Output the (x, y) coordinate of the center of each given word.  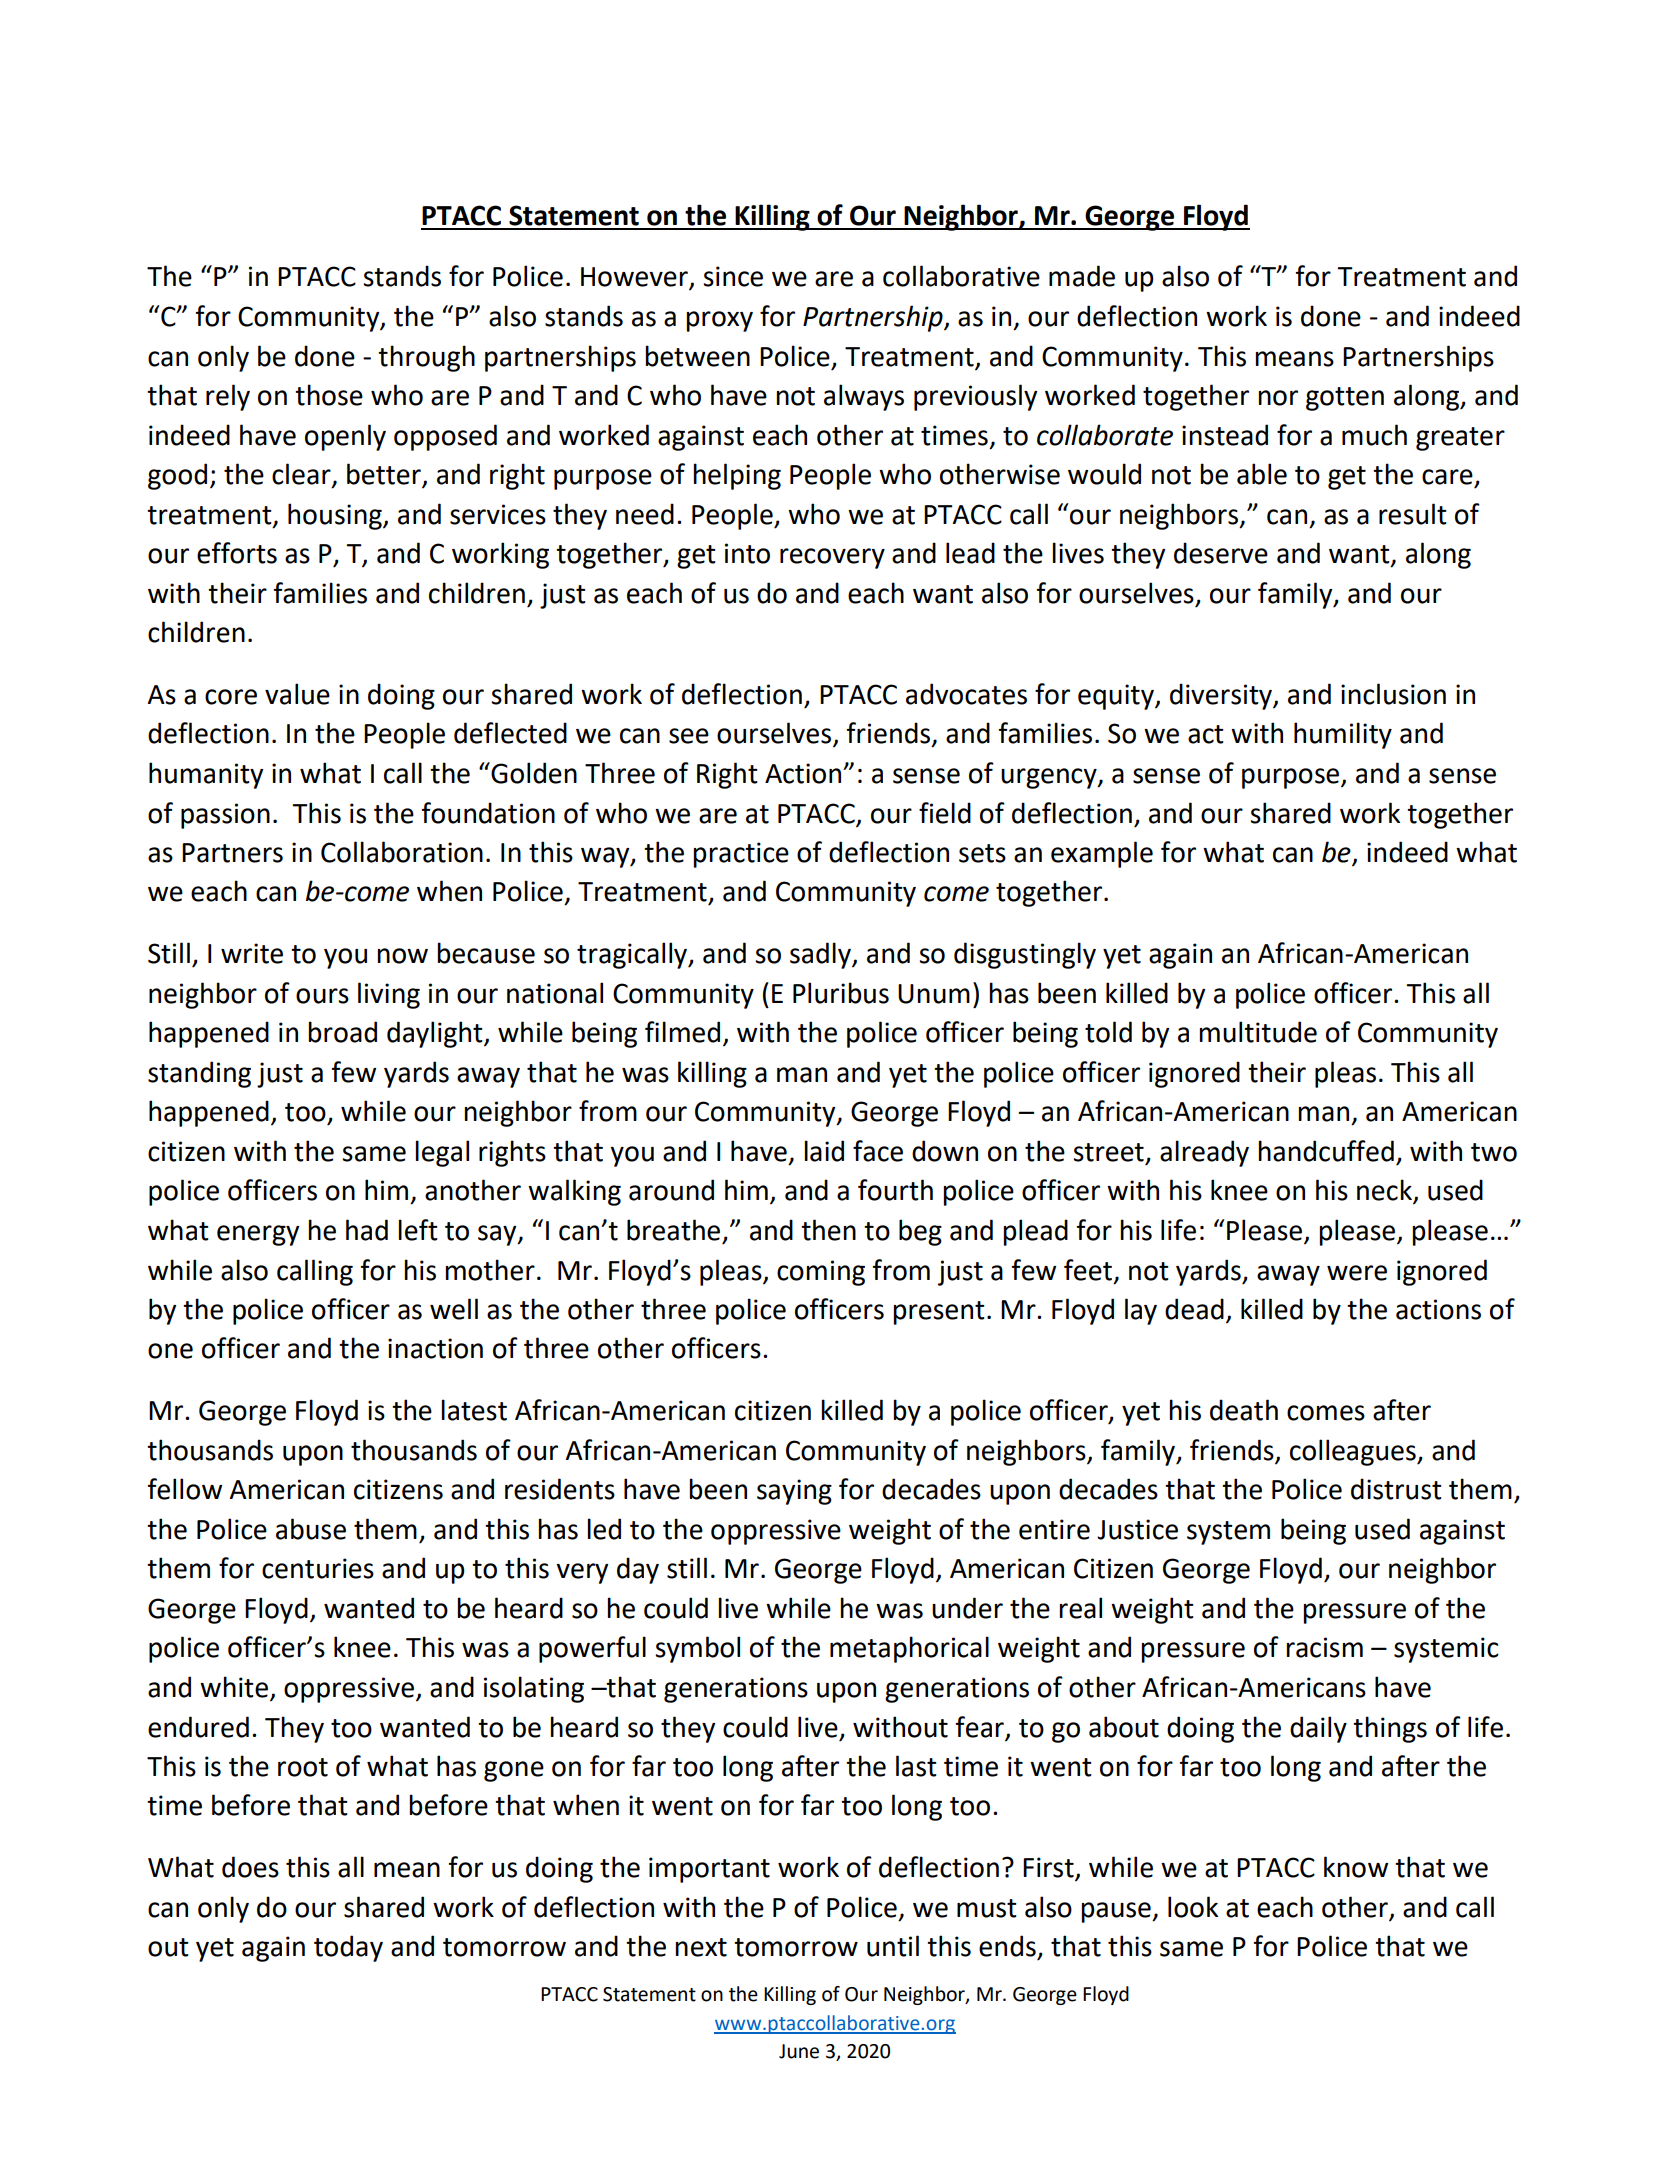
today (348, 1948)
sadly (821, 955)
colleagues (1354, 1452)
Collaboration (402, 852)
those (329, 395)
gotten (1345, 399)
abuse (311, 1529)
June (799, 2051)
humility (1343, 735)
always (864, 397)
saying (794, 1492)
